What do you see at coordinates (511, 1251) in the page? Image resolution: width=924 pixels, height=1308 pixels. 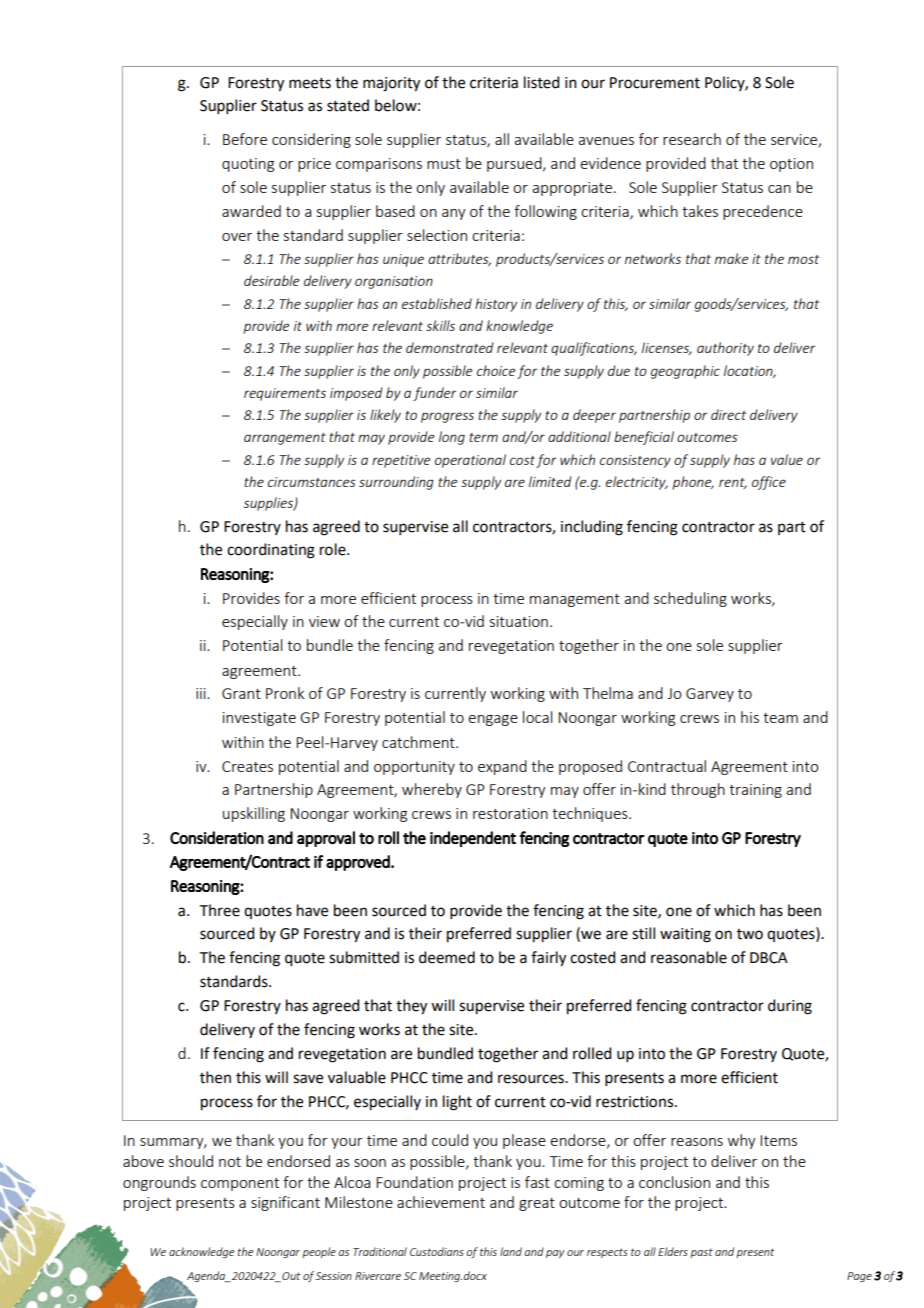 I see `land` at bounding box center [511, 1251].
